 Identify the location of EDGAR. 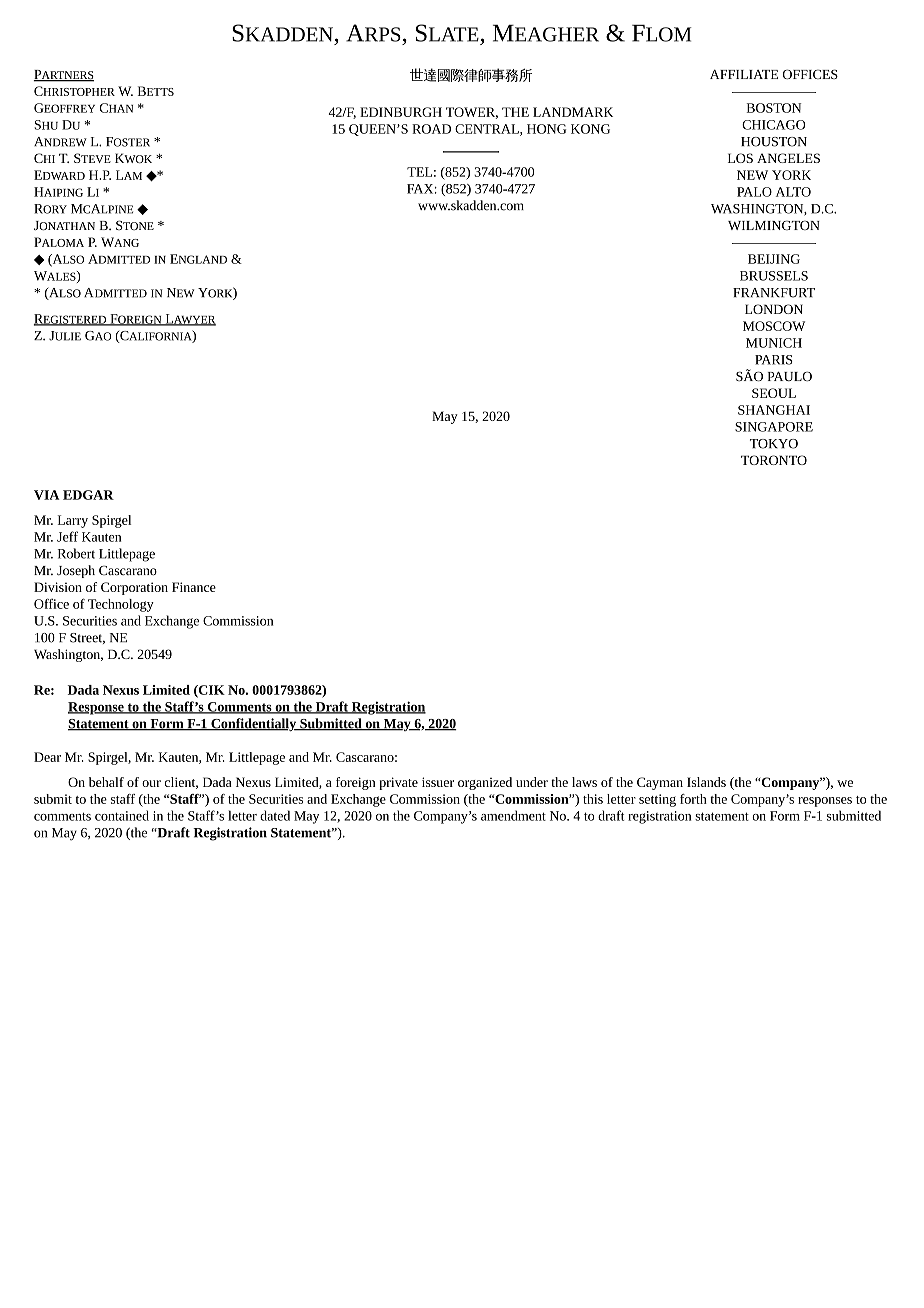
(88, 495).
